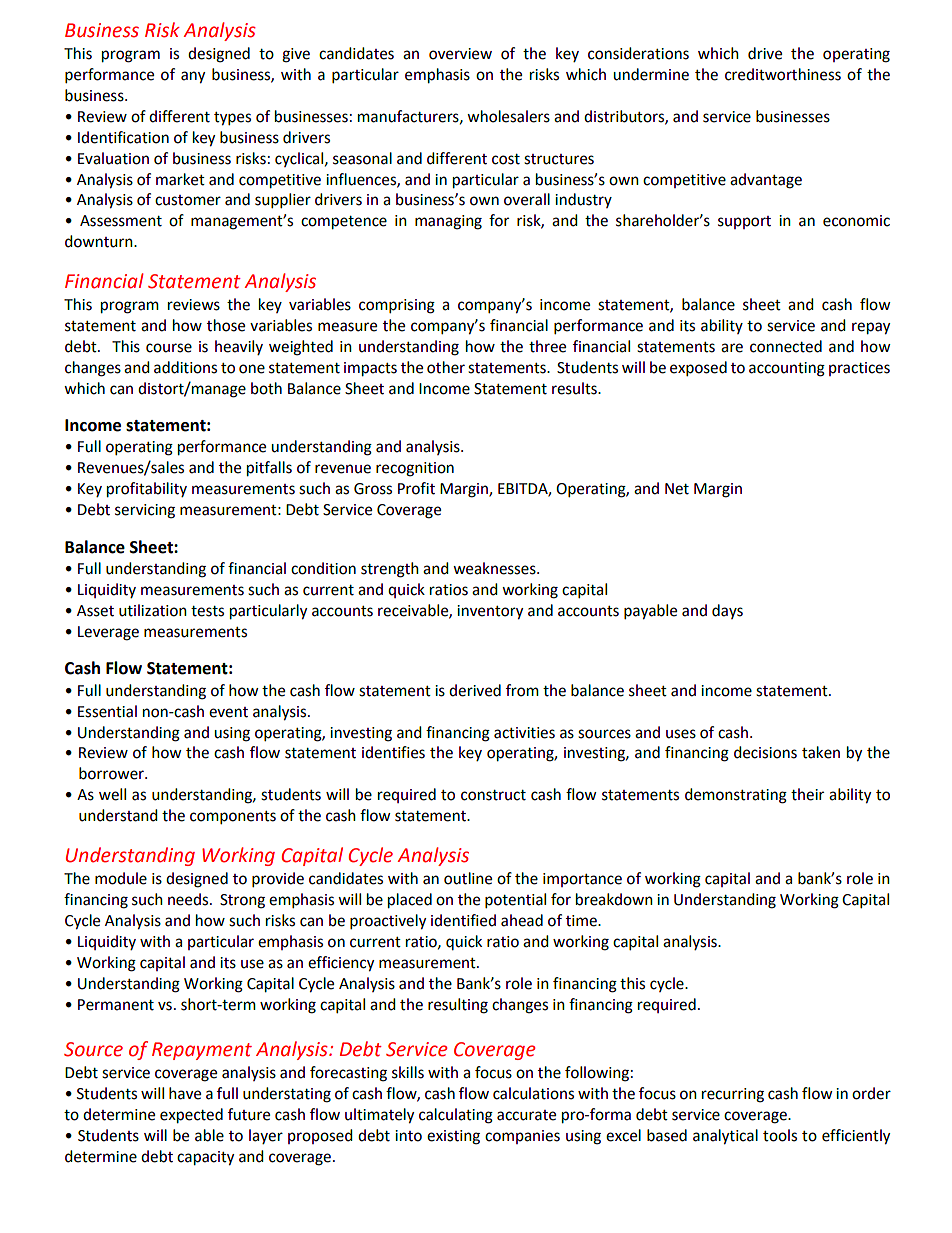  What do you see at coordinates (232, 119) in the document?
I see `types` at bounding box center [232, 119].
